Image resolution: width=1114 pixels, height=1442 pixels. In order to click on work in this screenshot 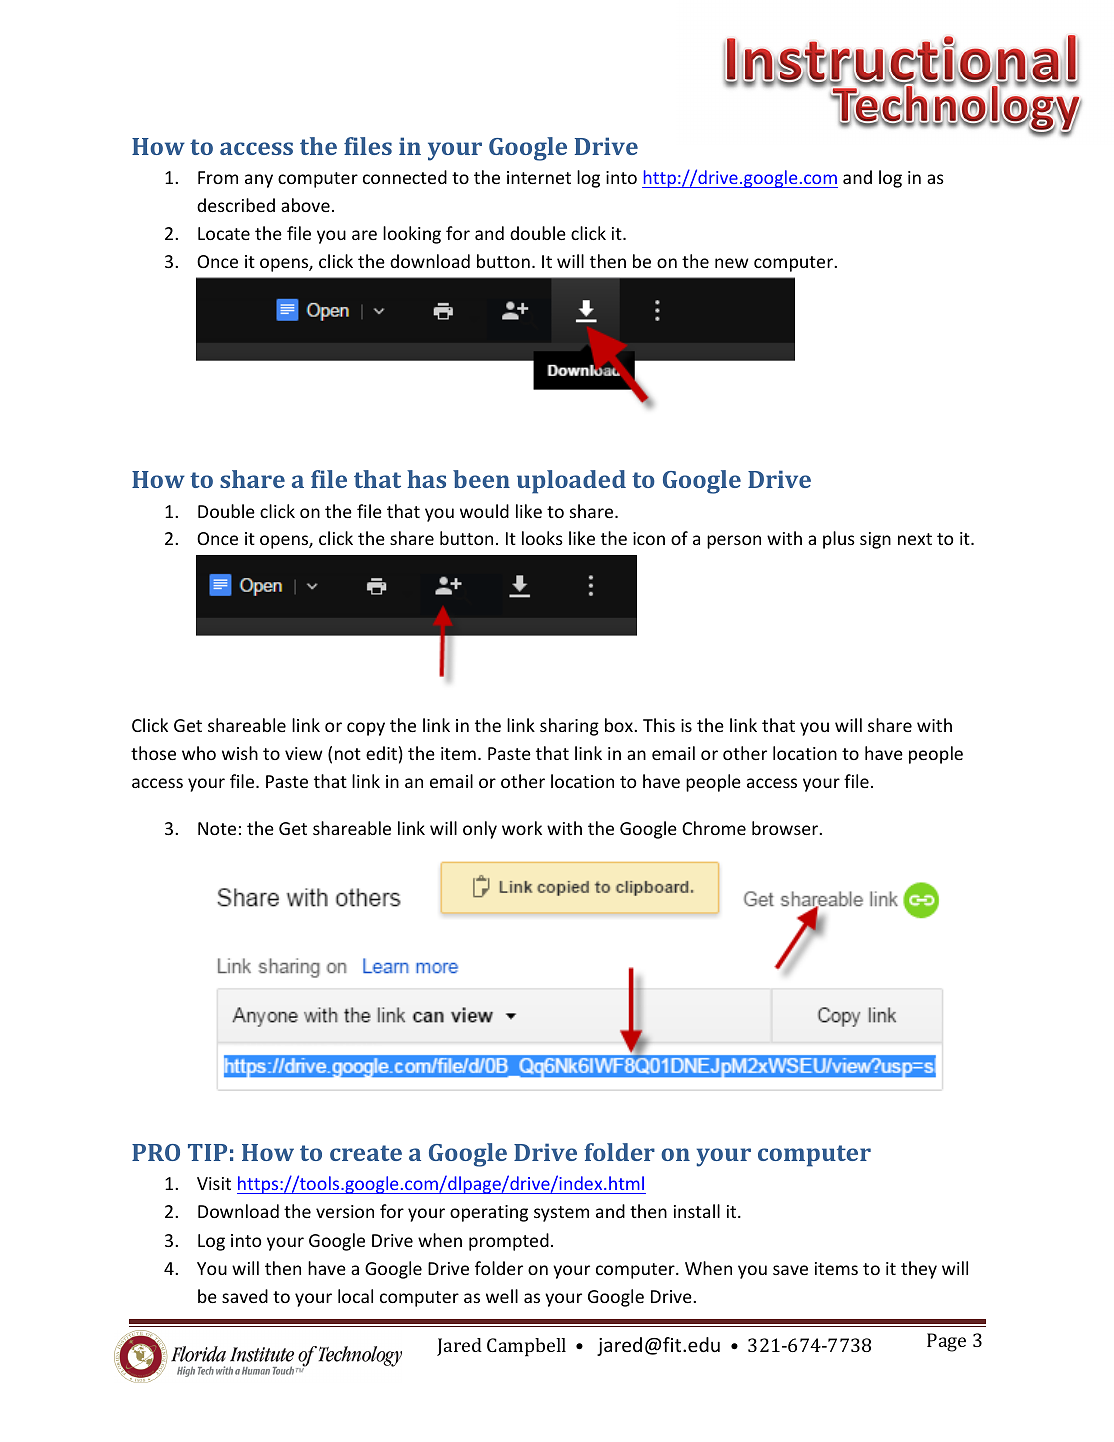, I will do `click(522, 828)`.
